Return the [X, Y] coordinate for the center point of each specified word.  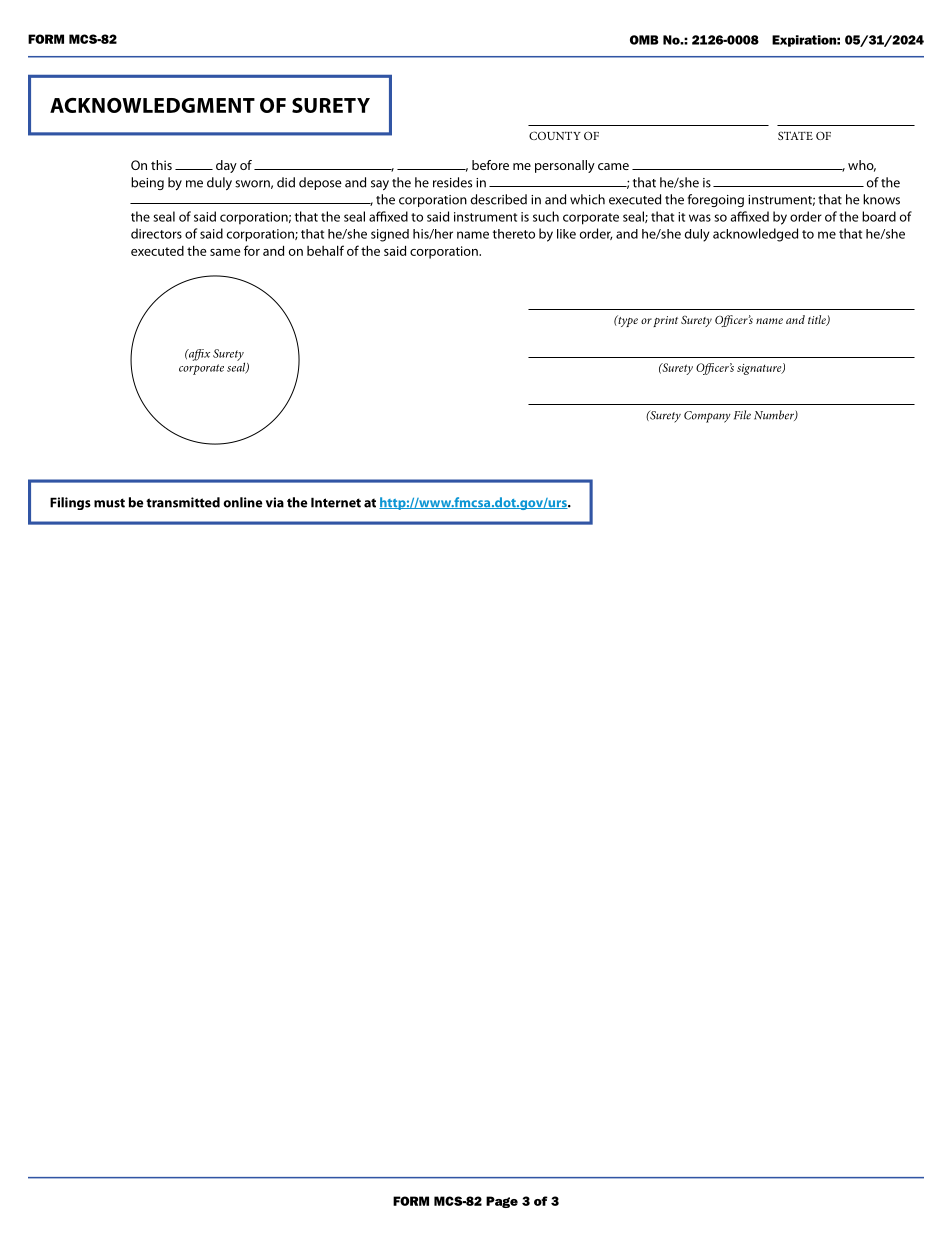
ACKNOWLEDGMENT [152, 105]
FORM [411, 1201]
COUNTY [555, 135]
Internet [336, 502]
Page [502, 1202]
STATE [795, 135]
